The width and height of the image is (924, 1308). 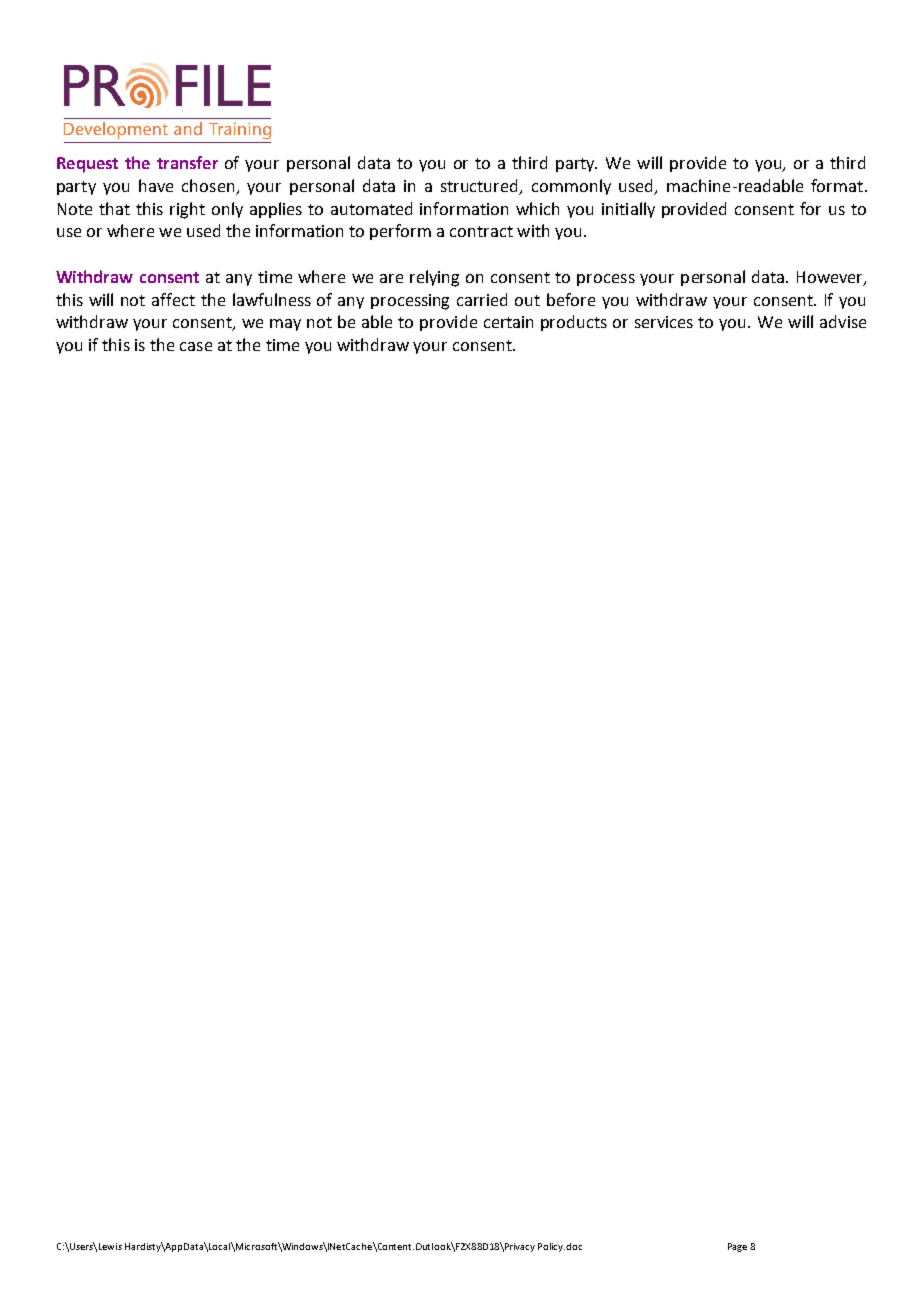 What do you see at coordinates (285, 325) in the image?
I see `may` at bounding box center [285, 325].
